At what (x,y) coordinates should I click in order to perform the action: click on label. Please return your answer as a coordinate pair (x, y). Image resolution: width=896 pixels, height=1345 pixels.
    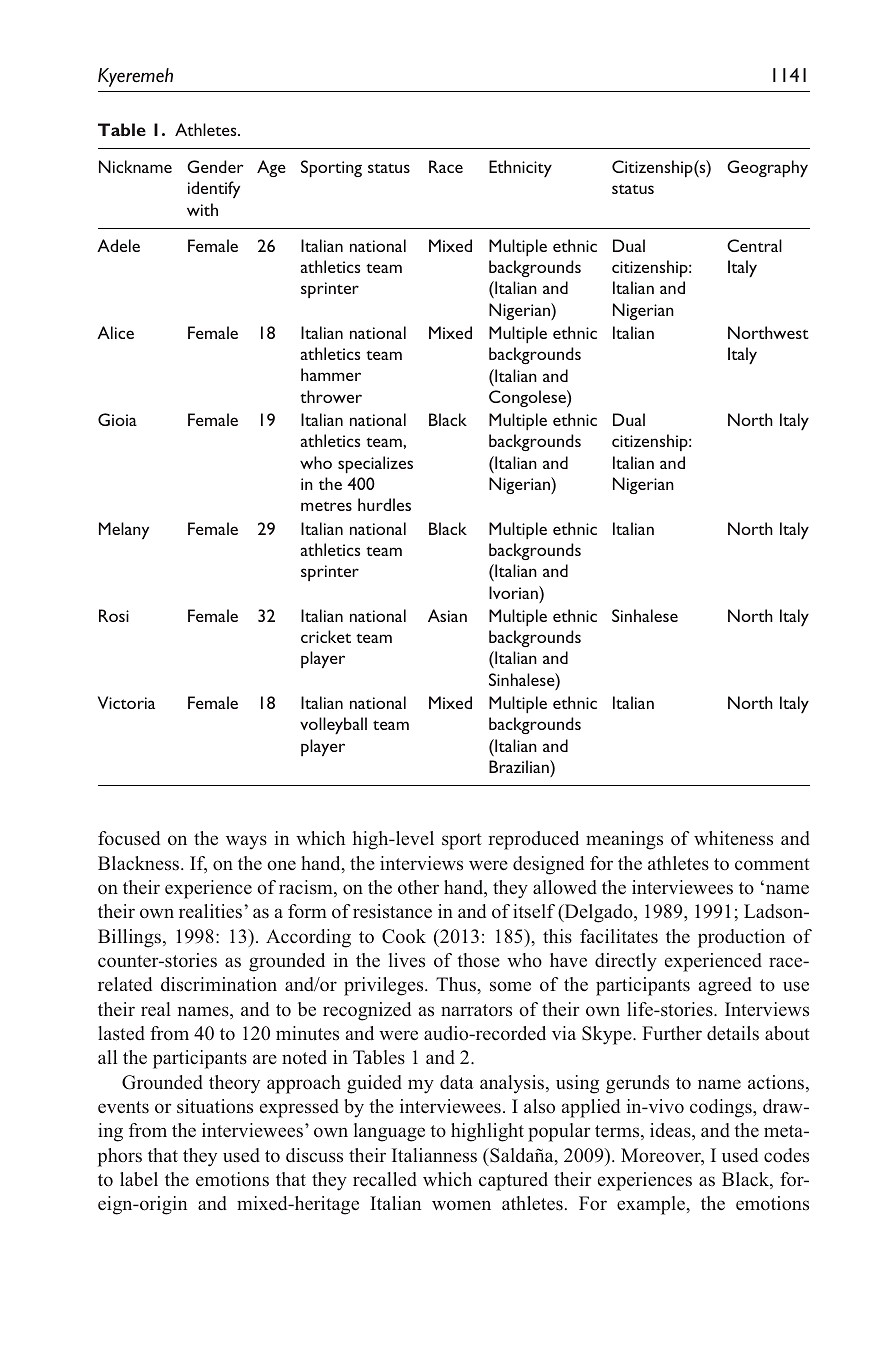
    Looking at the image, I should click on (139, 1179).
